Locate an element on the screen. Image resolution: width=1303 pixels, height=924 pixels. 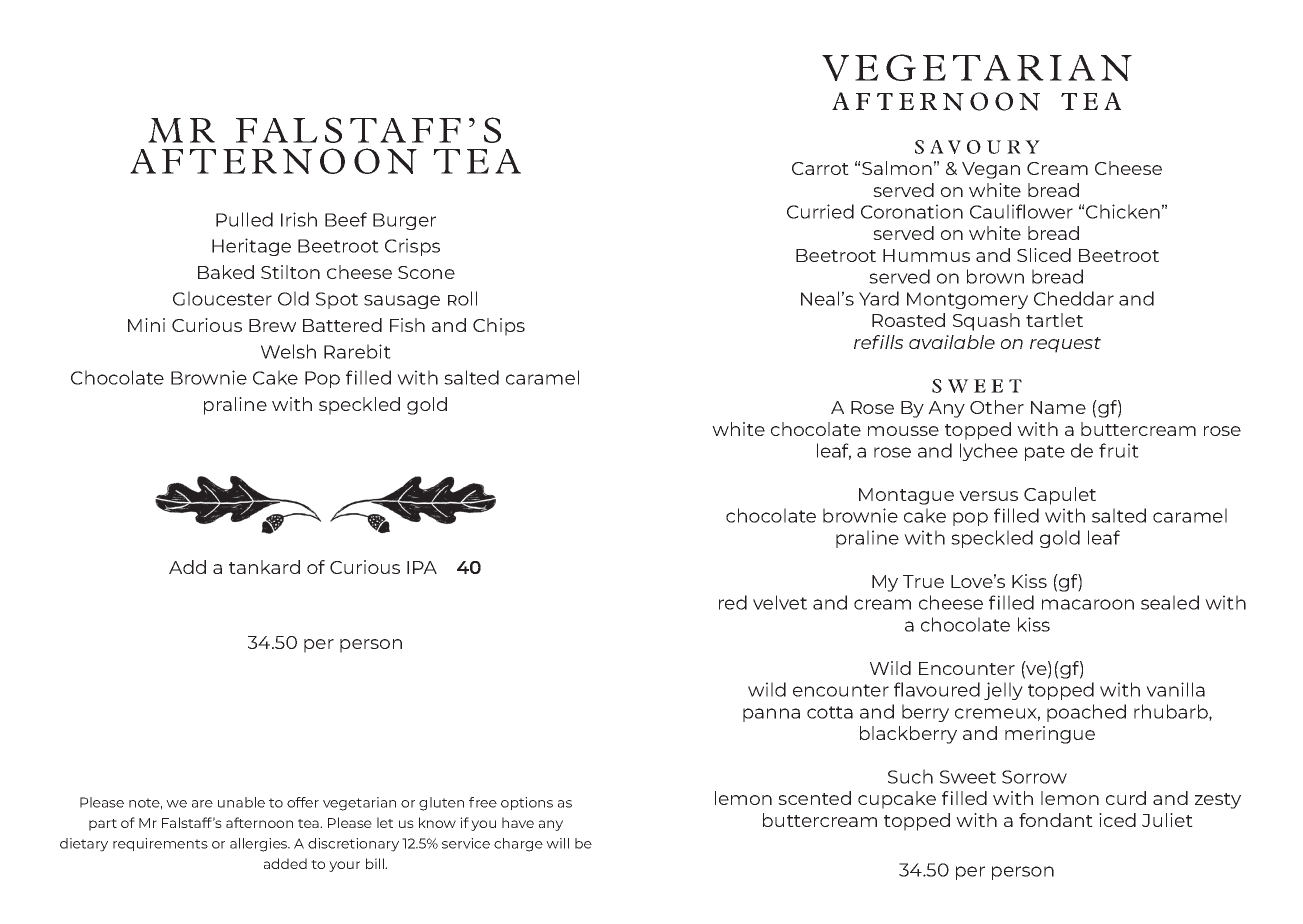
Montague is located at coordinates (906, 496).
